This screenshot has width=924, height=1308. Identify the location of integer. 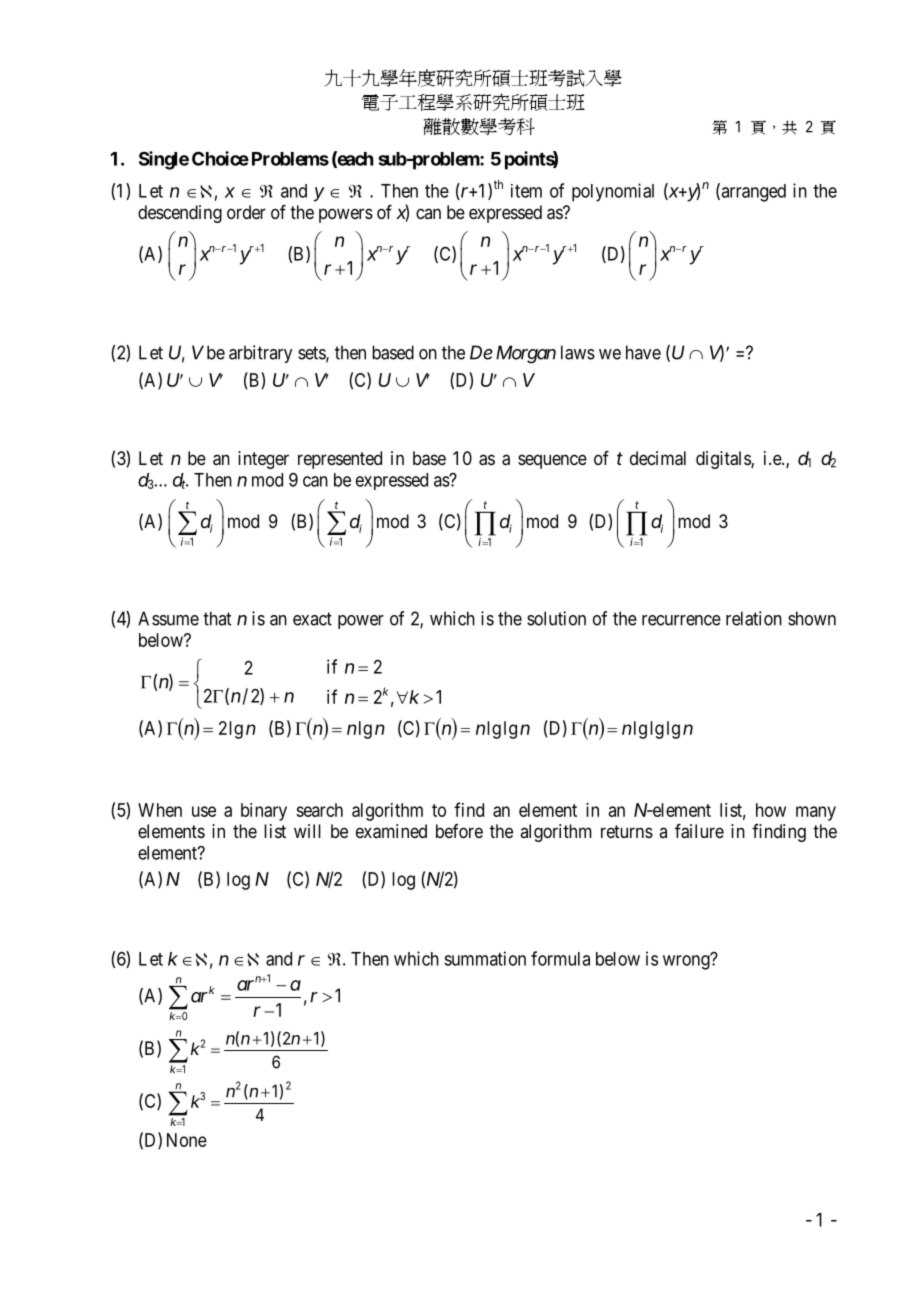
(263, 460).
